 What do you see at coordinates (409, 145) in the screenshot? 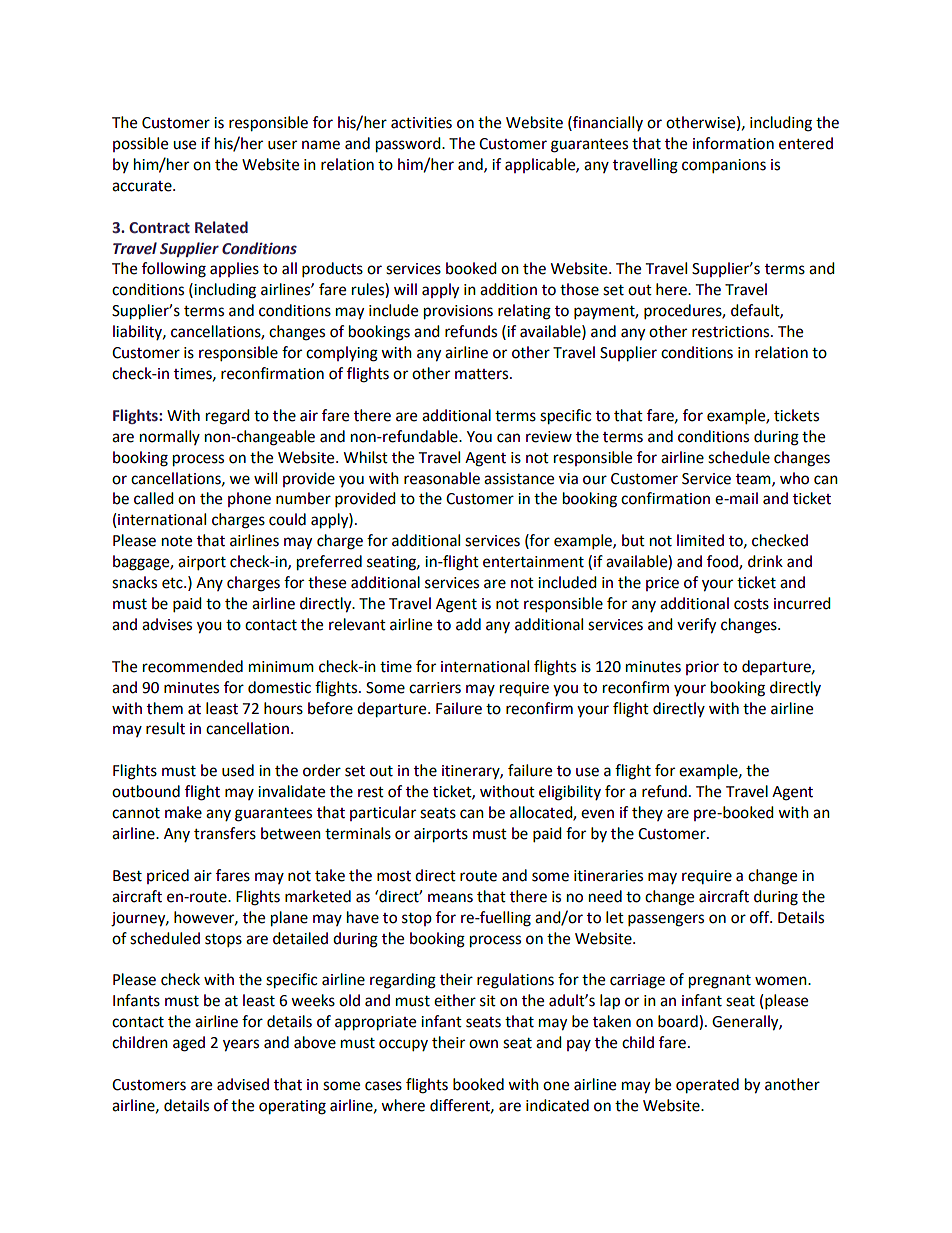
I see `password` at bounding box center [409, 145].
